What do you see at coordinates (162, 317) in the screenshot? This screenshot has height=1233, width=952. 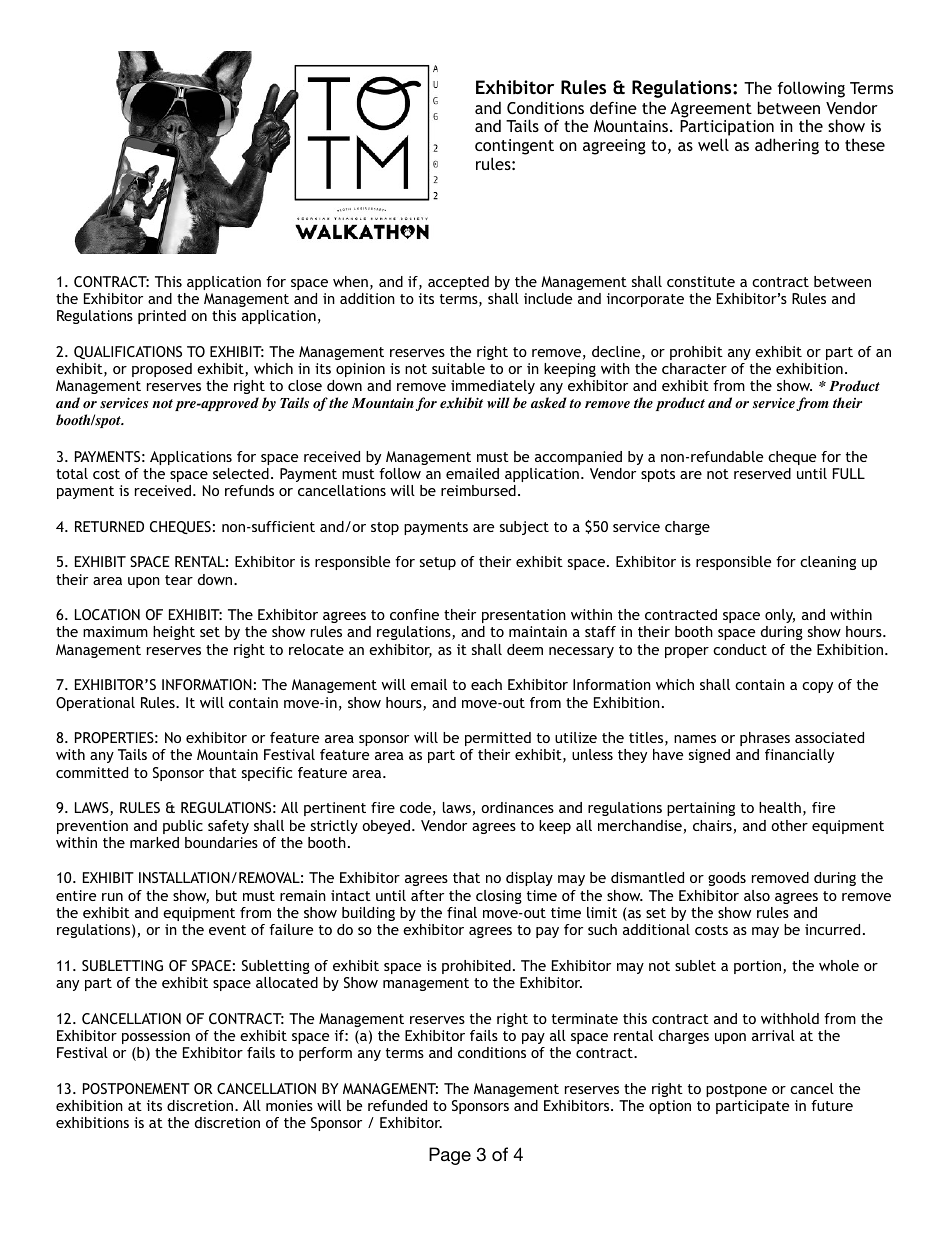 I see `printed` at bounding box center [162, 317].
